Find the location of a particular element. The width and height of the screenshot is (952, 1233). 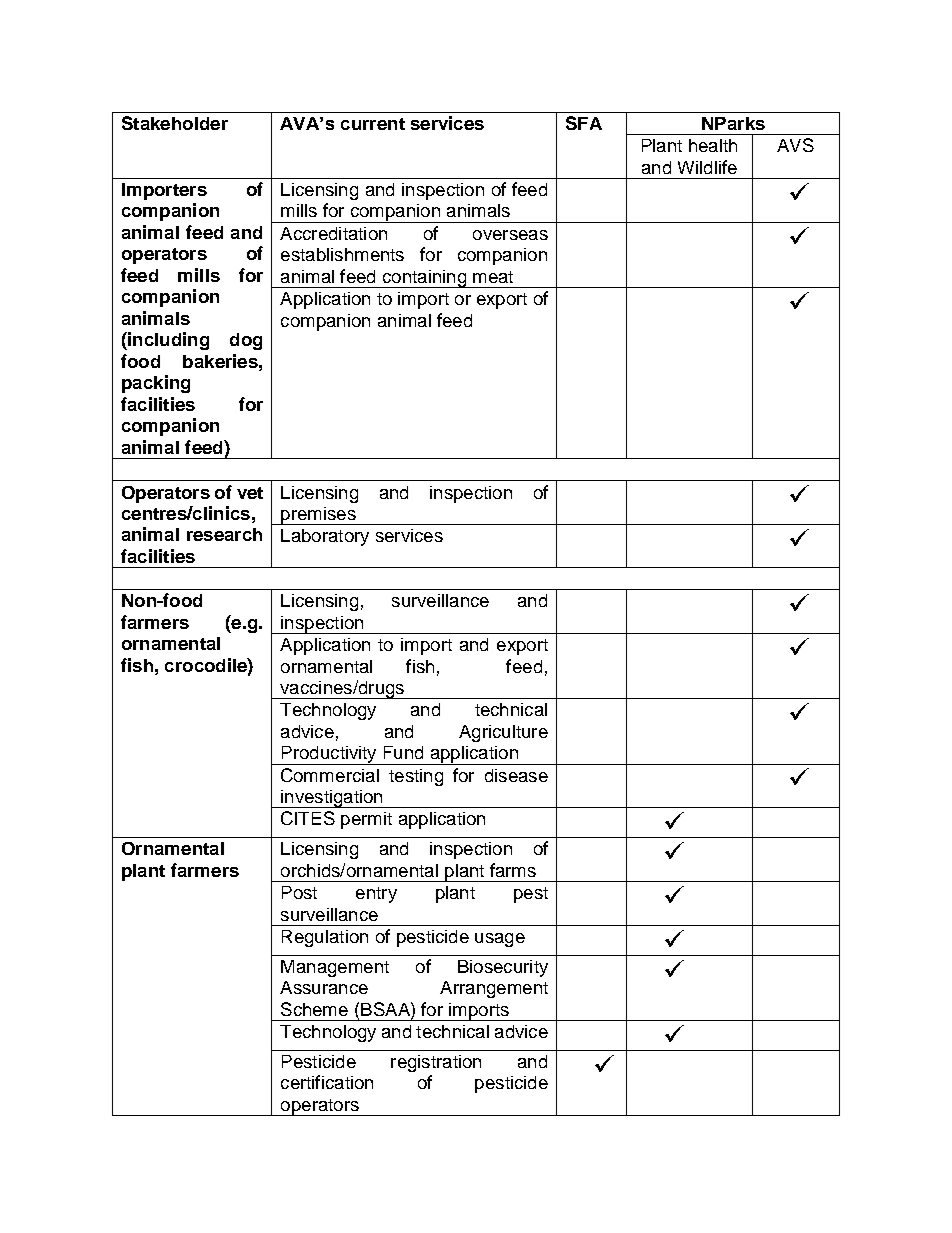

Productivity is located at coordinates (329, 755).
